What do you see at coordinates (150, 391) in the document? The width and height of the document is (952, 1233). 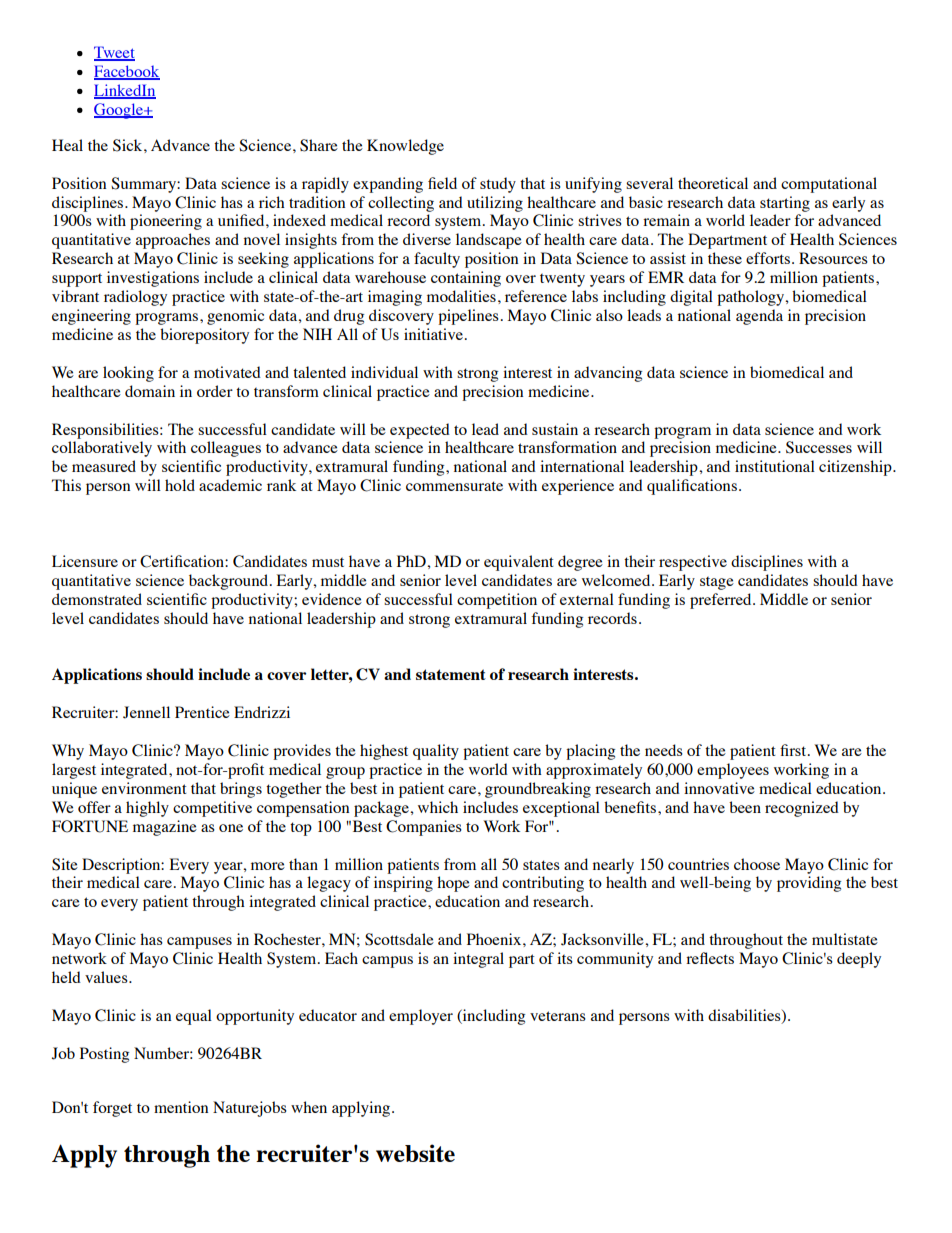 I see `domain` at bounding box center [150, 391].
